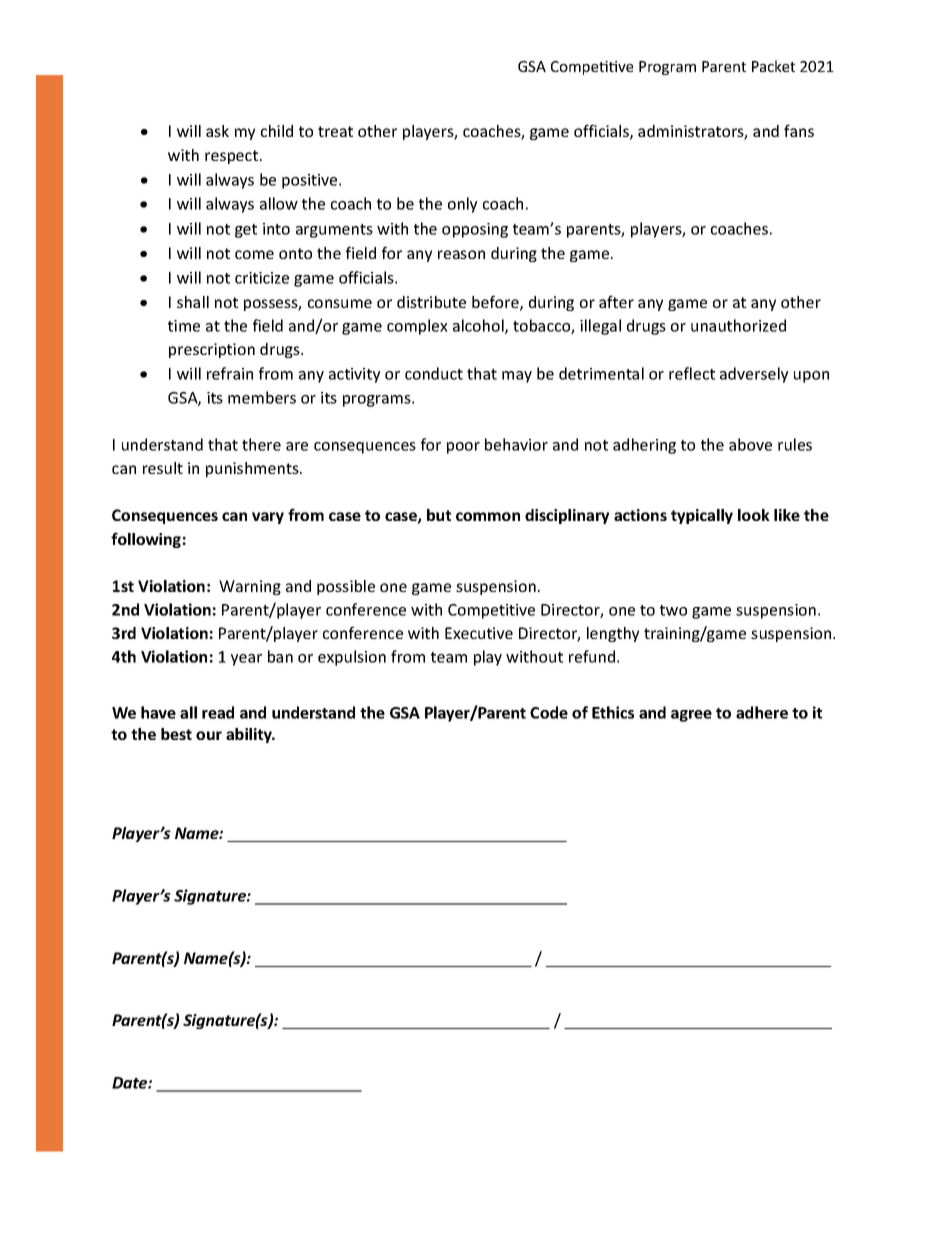  What do you see at coordinates (762, 712) in the document?
I see `adhere` at bounding box center [762, 712].
